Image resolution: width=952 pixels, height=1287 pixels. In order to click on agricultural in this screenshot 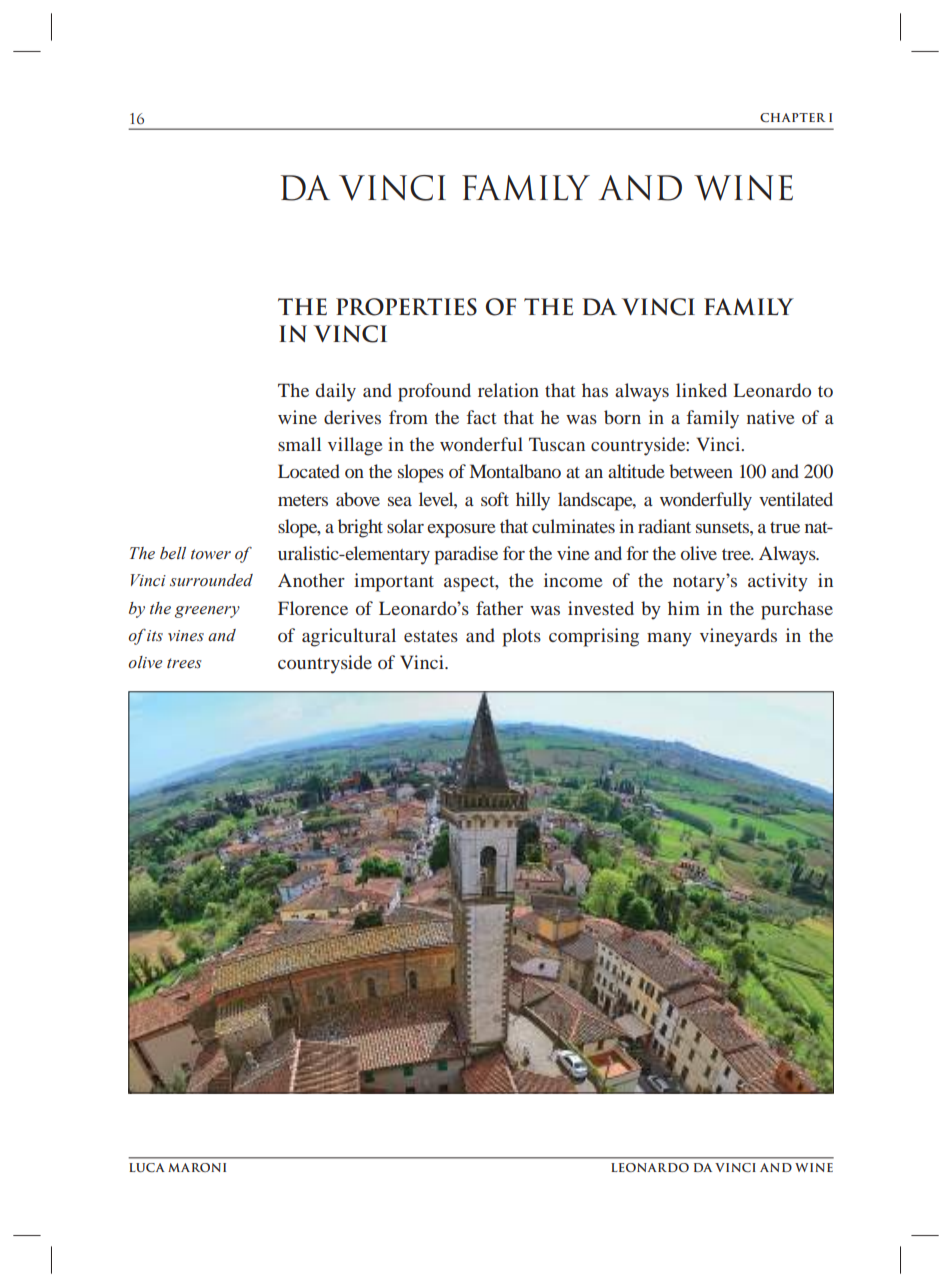, I will do `click(349, 637)`.
